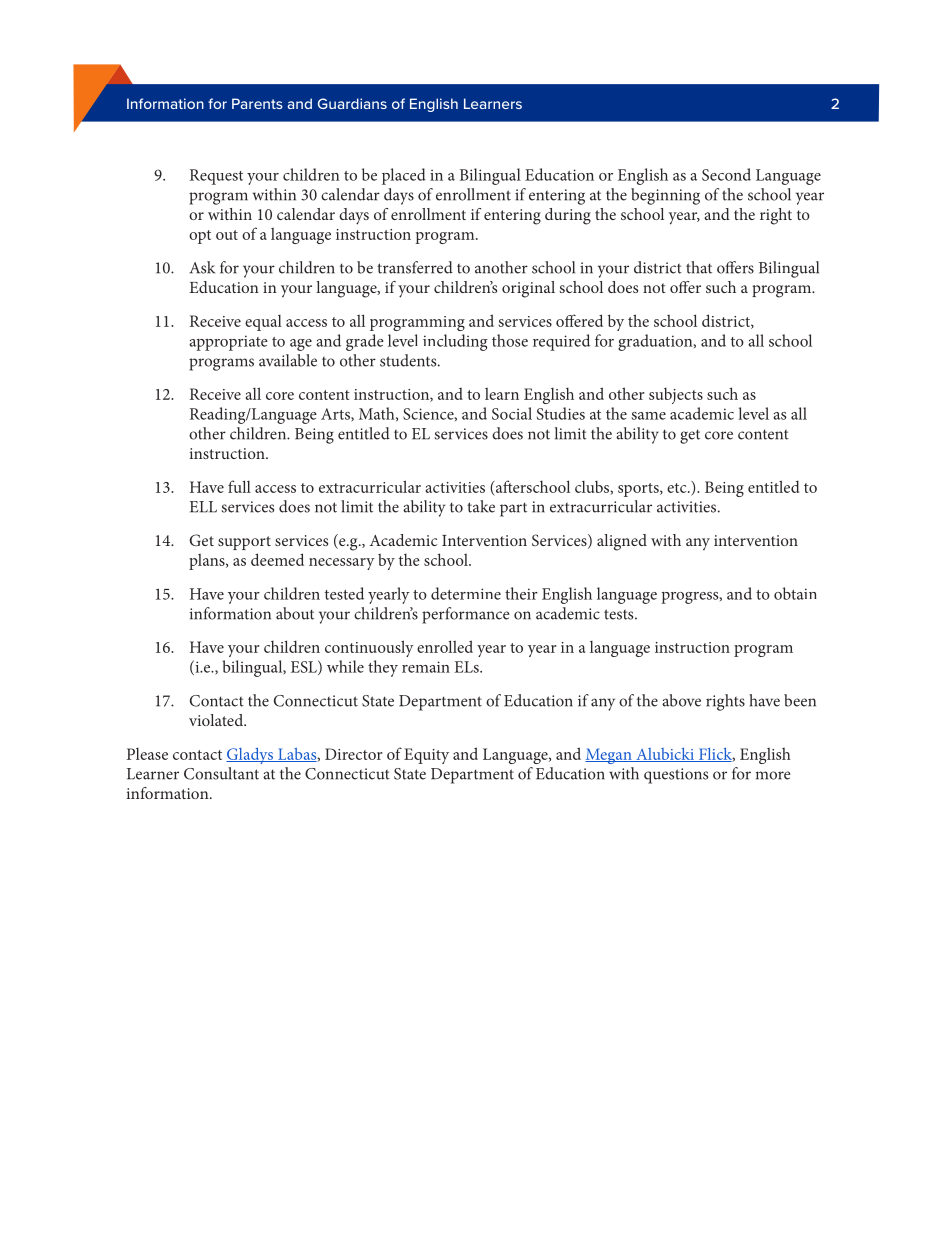 Image resolution: width=952 pixels, height=1233 pixels. Describe the element at coordinates (676, 396) in the screenshot. I see `subjects` at that location.
